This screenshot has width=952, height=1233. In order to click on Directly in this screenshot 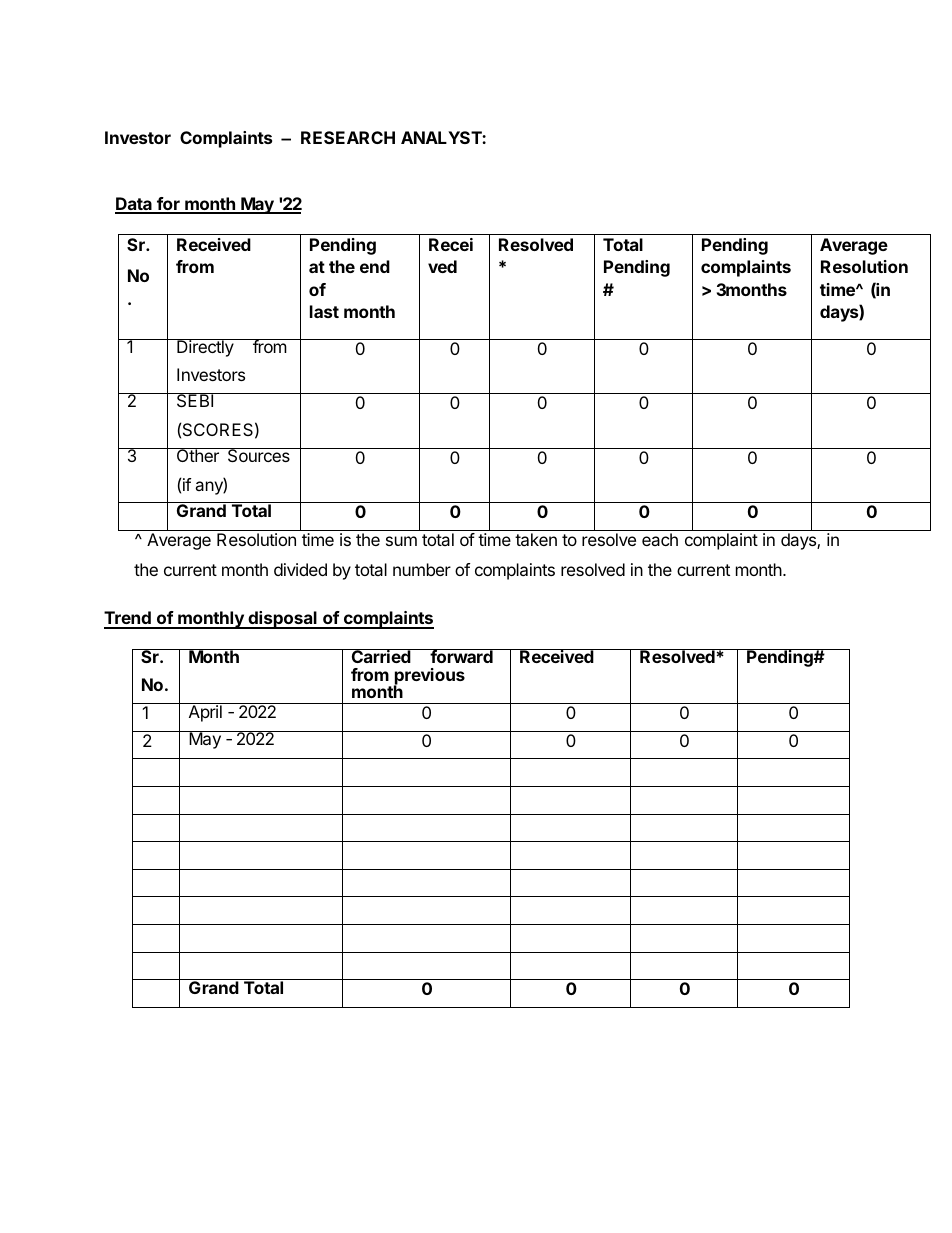, I will do `click(205, 348)`.
